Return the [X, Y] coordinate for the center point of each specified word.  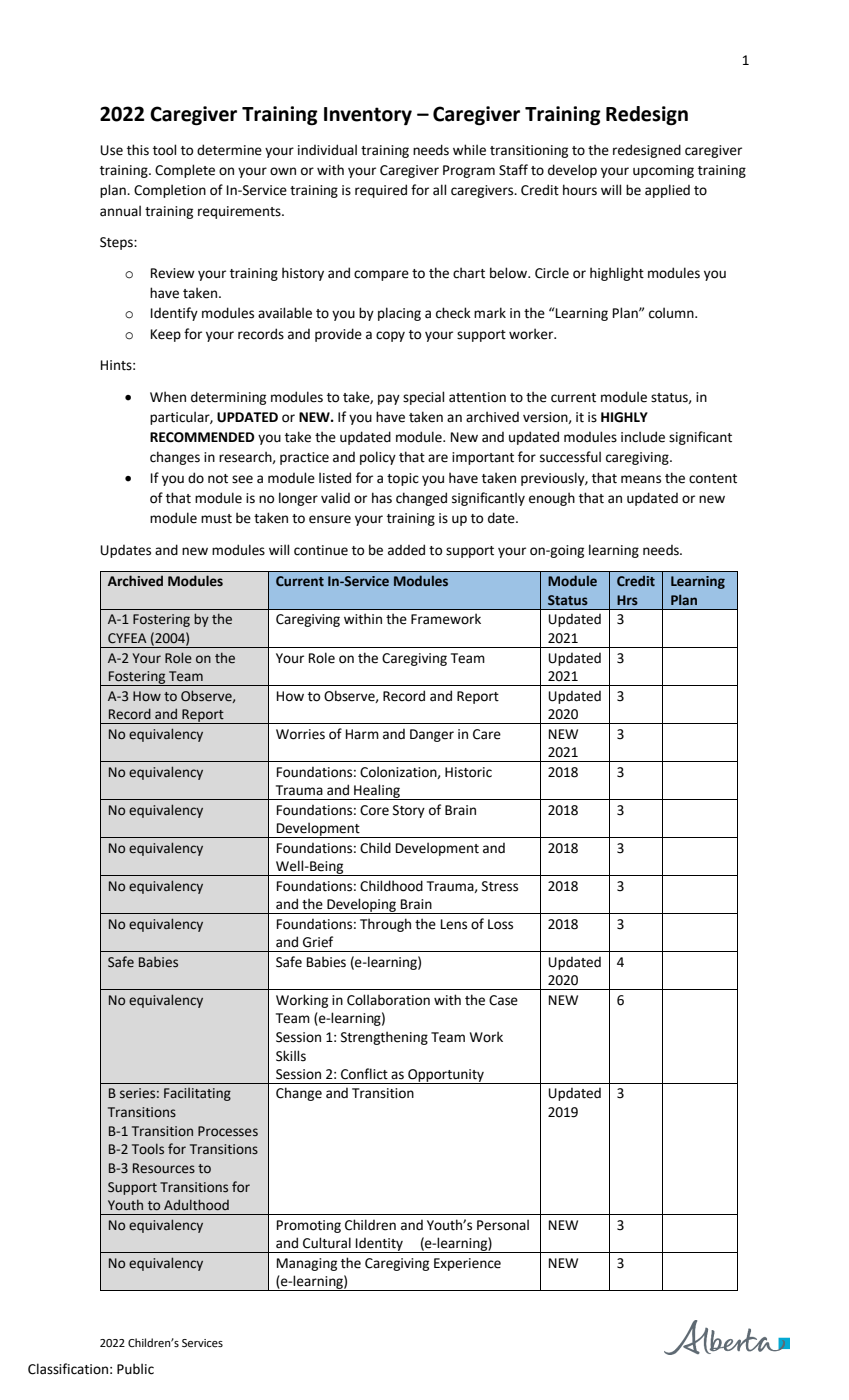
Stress [500, 886]
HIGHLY [624, 417]
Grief [318, 942]
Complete [185, 171]
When [168, 397]
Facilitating [197, 1094]
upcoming [663, 171]
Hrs [627, 600]
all [439, 190]
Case [503, 1000]
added [406, 550]
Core [374, 810]
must [216, 519]
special [423, 398]
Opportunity [446, 1076]
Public [135, 1369]
